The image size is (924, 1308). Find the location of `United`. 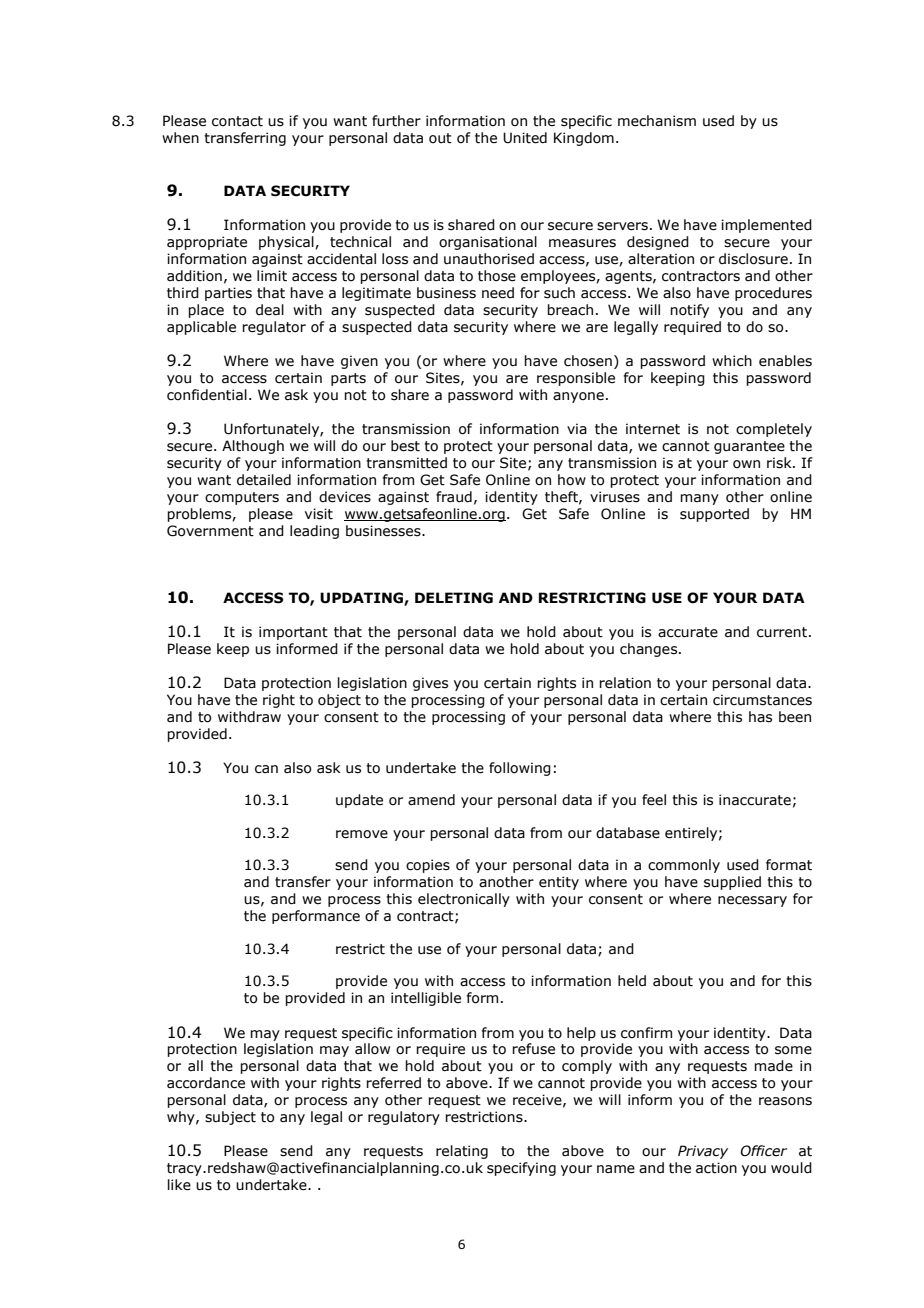

United is located at coordinates (525, 138).
